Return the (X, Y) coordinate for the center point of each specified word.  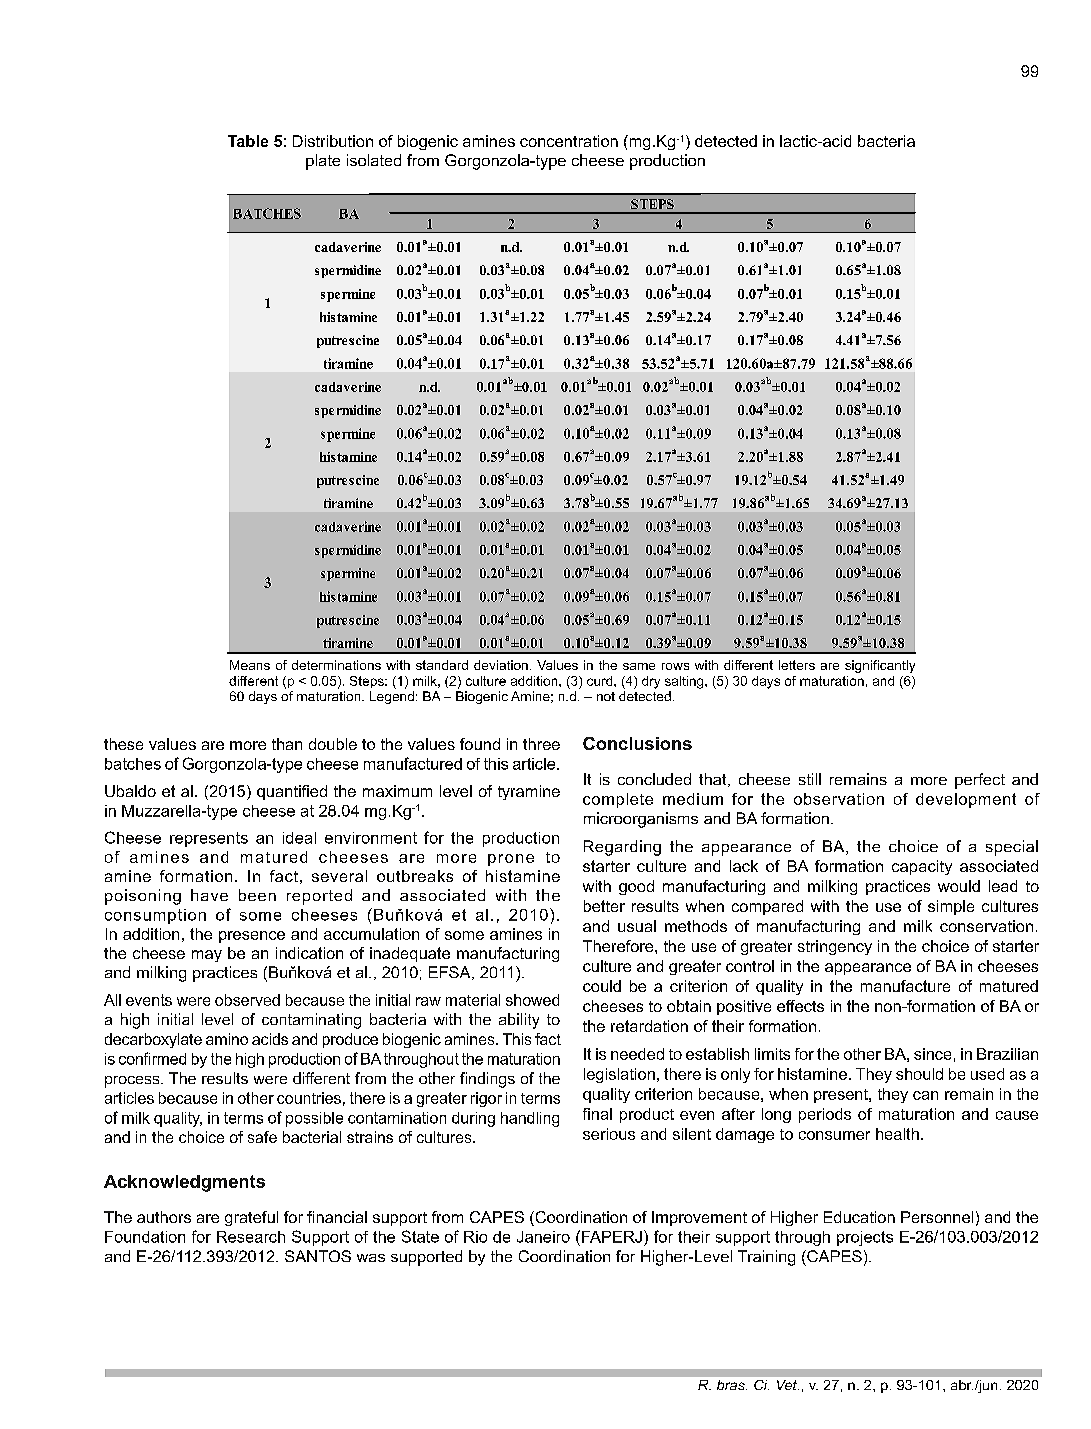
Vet (788, 1385)
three (541, 744)
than (287, 744)
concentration (569, 141)
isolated (374, 160)
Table (248, 141)
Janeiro (543, 1237)
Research (251, 1237)
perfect (980, 781)
